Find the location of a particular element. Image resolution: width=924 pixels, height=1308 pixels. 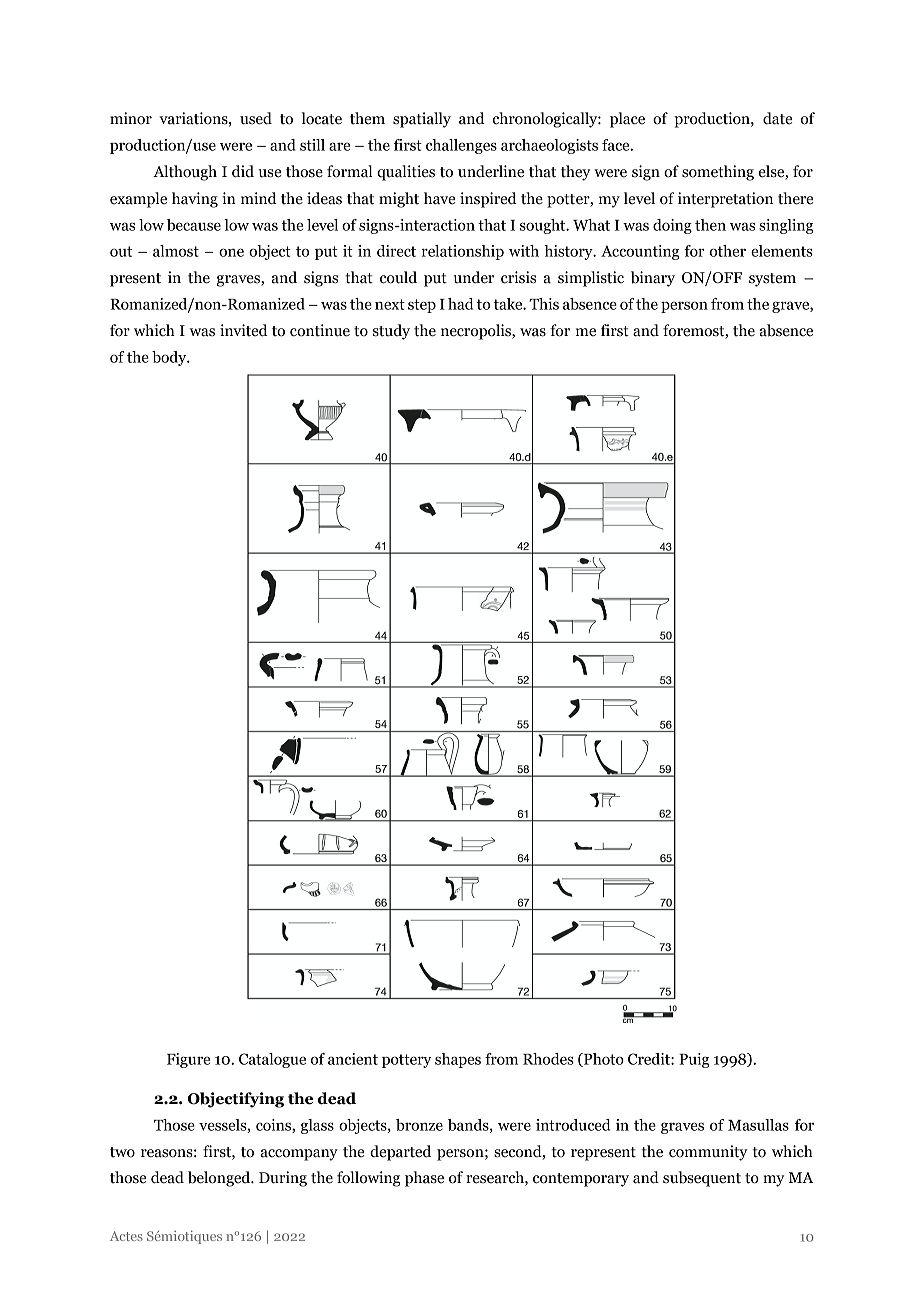

phase is located at coordinates (424, 1179).
